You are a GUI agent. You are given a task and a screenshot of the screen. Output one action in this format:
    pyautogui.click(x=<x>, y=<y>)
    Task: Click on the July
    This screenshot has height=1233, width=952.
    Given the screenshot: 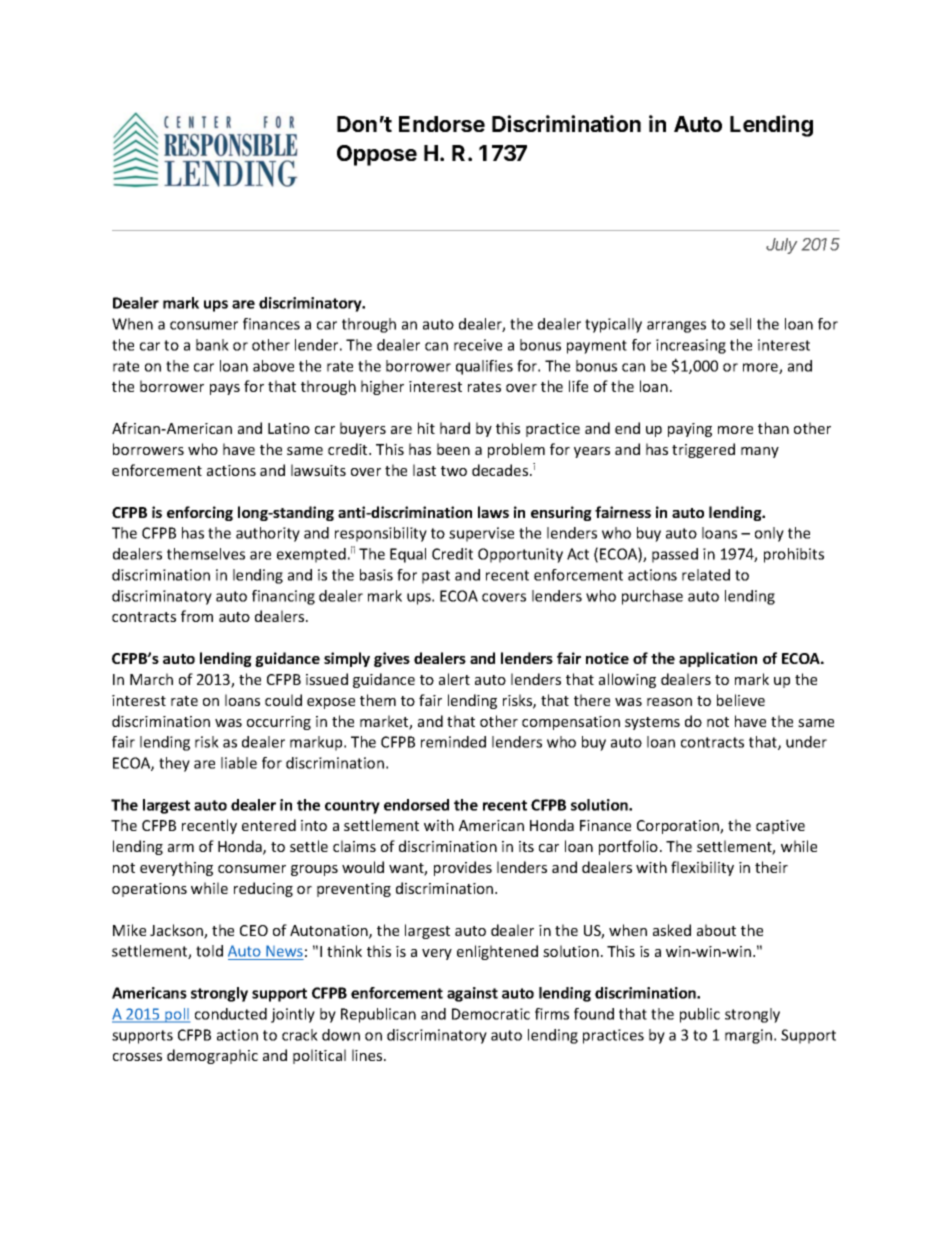 What is the action you would take?
    pyautogui.click(x=781, y=246)
